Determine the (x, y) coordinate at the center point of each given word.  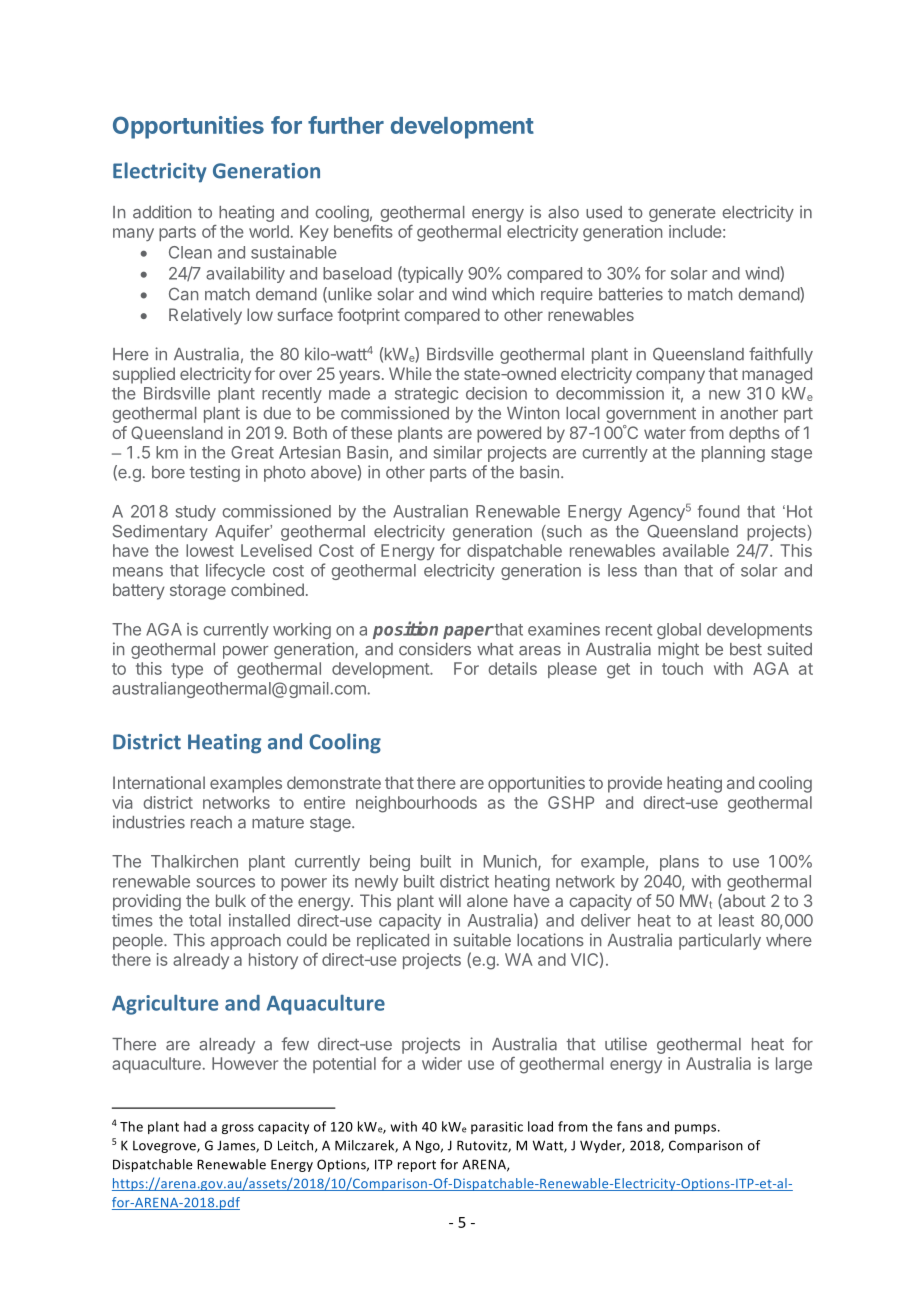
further (346, 125)
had (195, 1126)
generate (682, 214)
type (187, 670)
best (746, 649)
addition (162, 212)
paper (468, 632)
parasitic (497, 1128)
